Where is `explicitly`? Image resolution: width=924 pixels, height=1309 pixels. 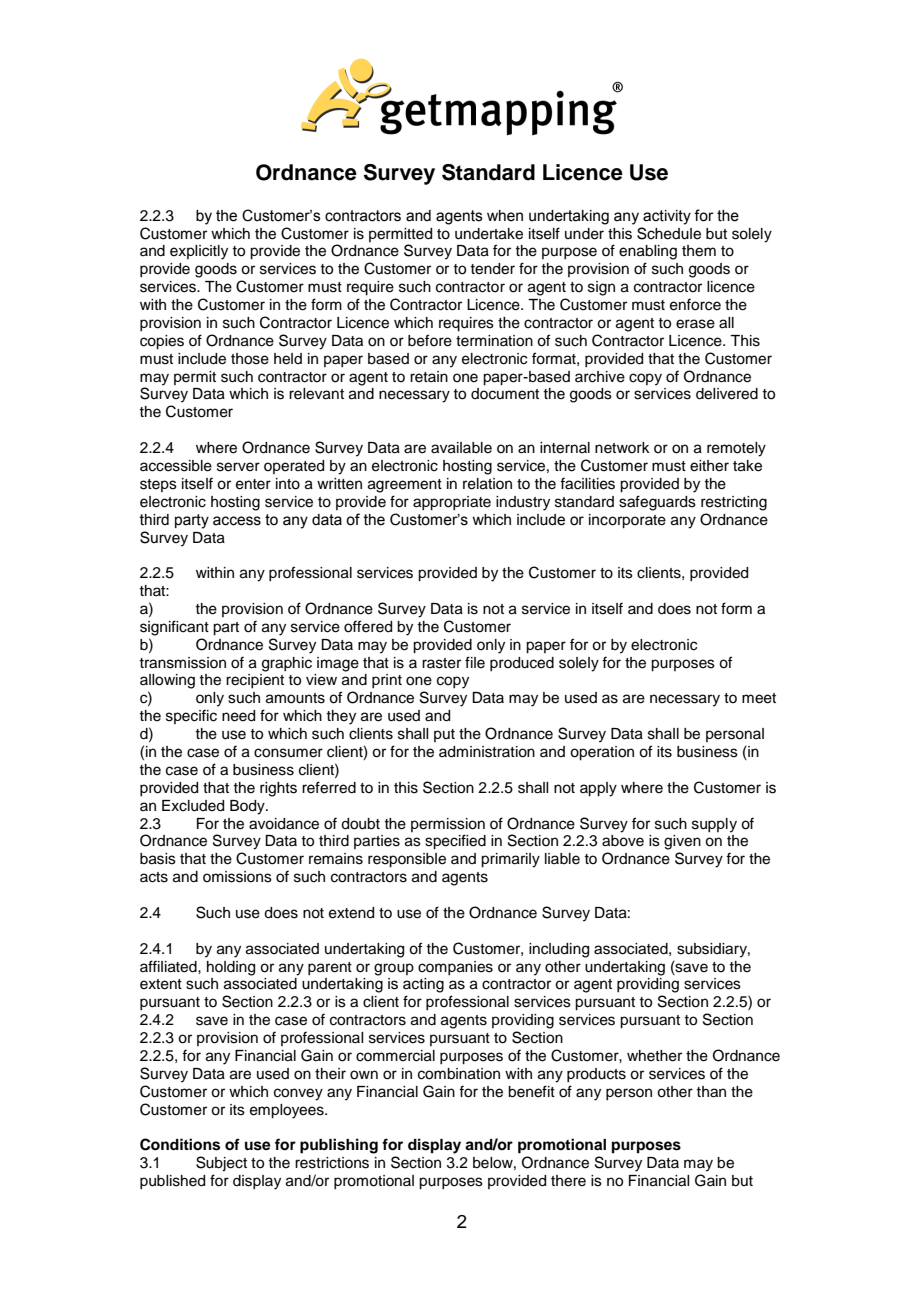
explicitly is located at coordinates (199, 252).
